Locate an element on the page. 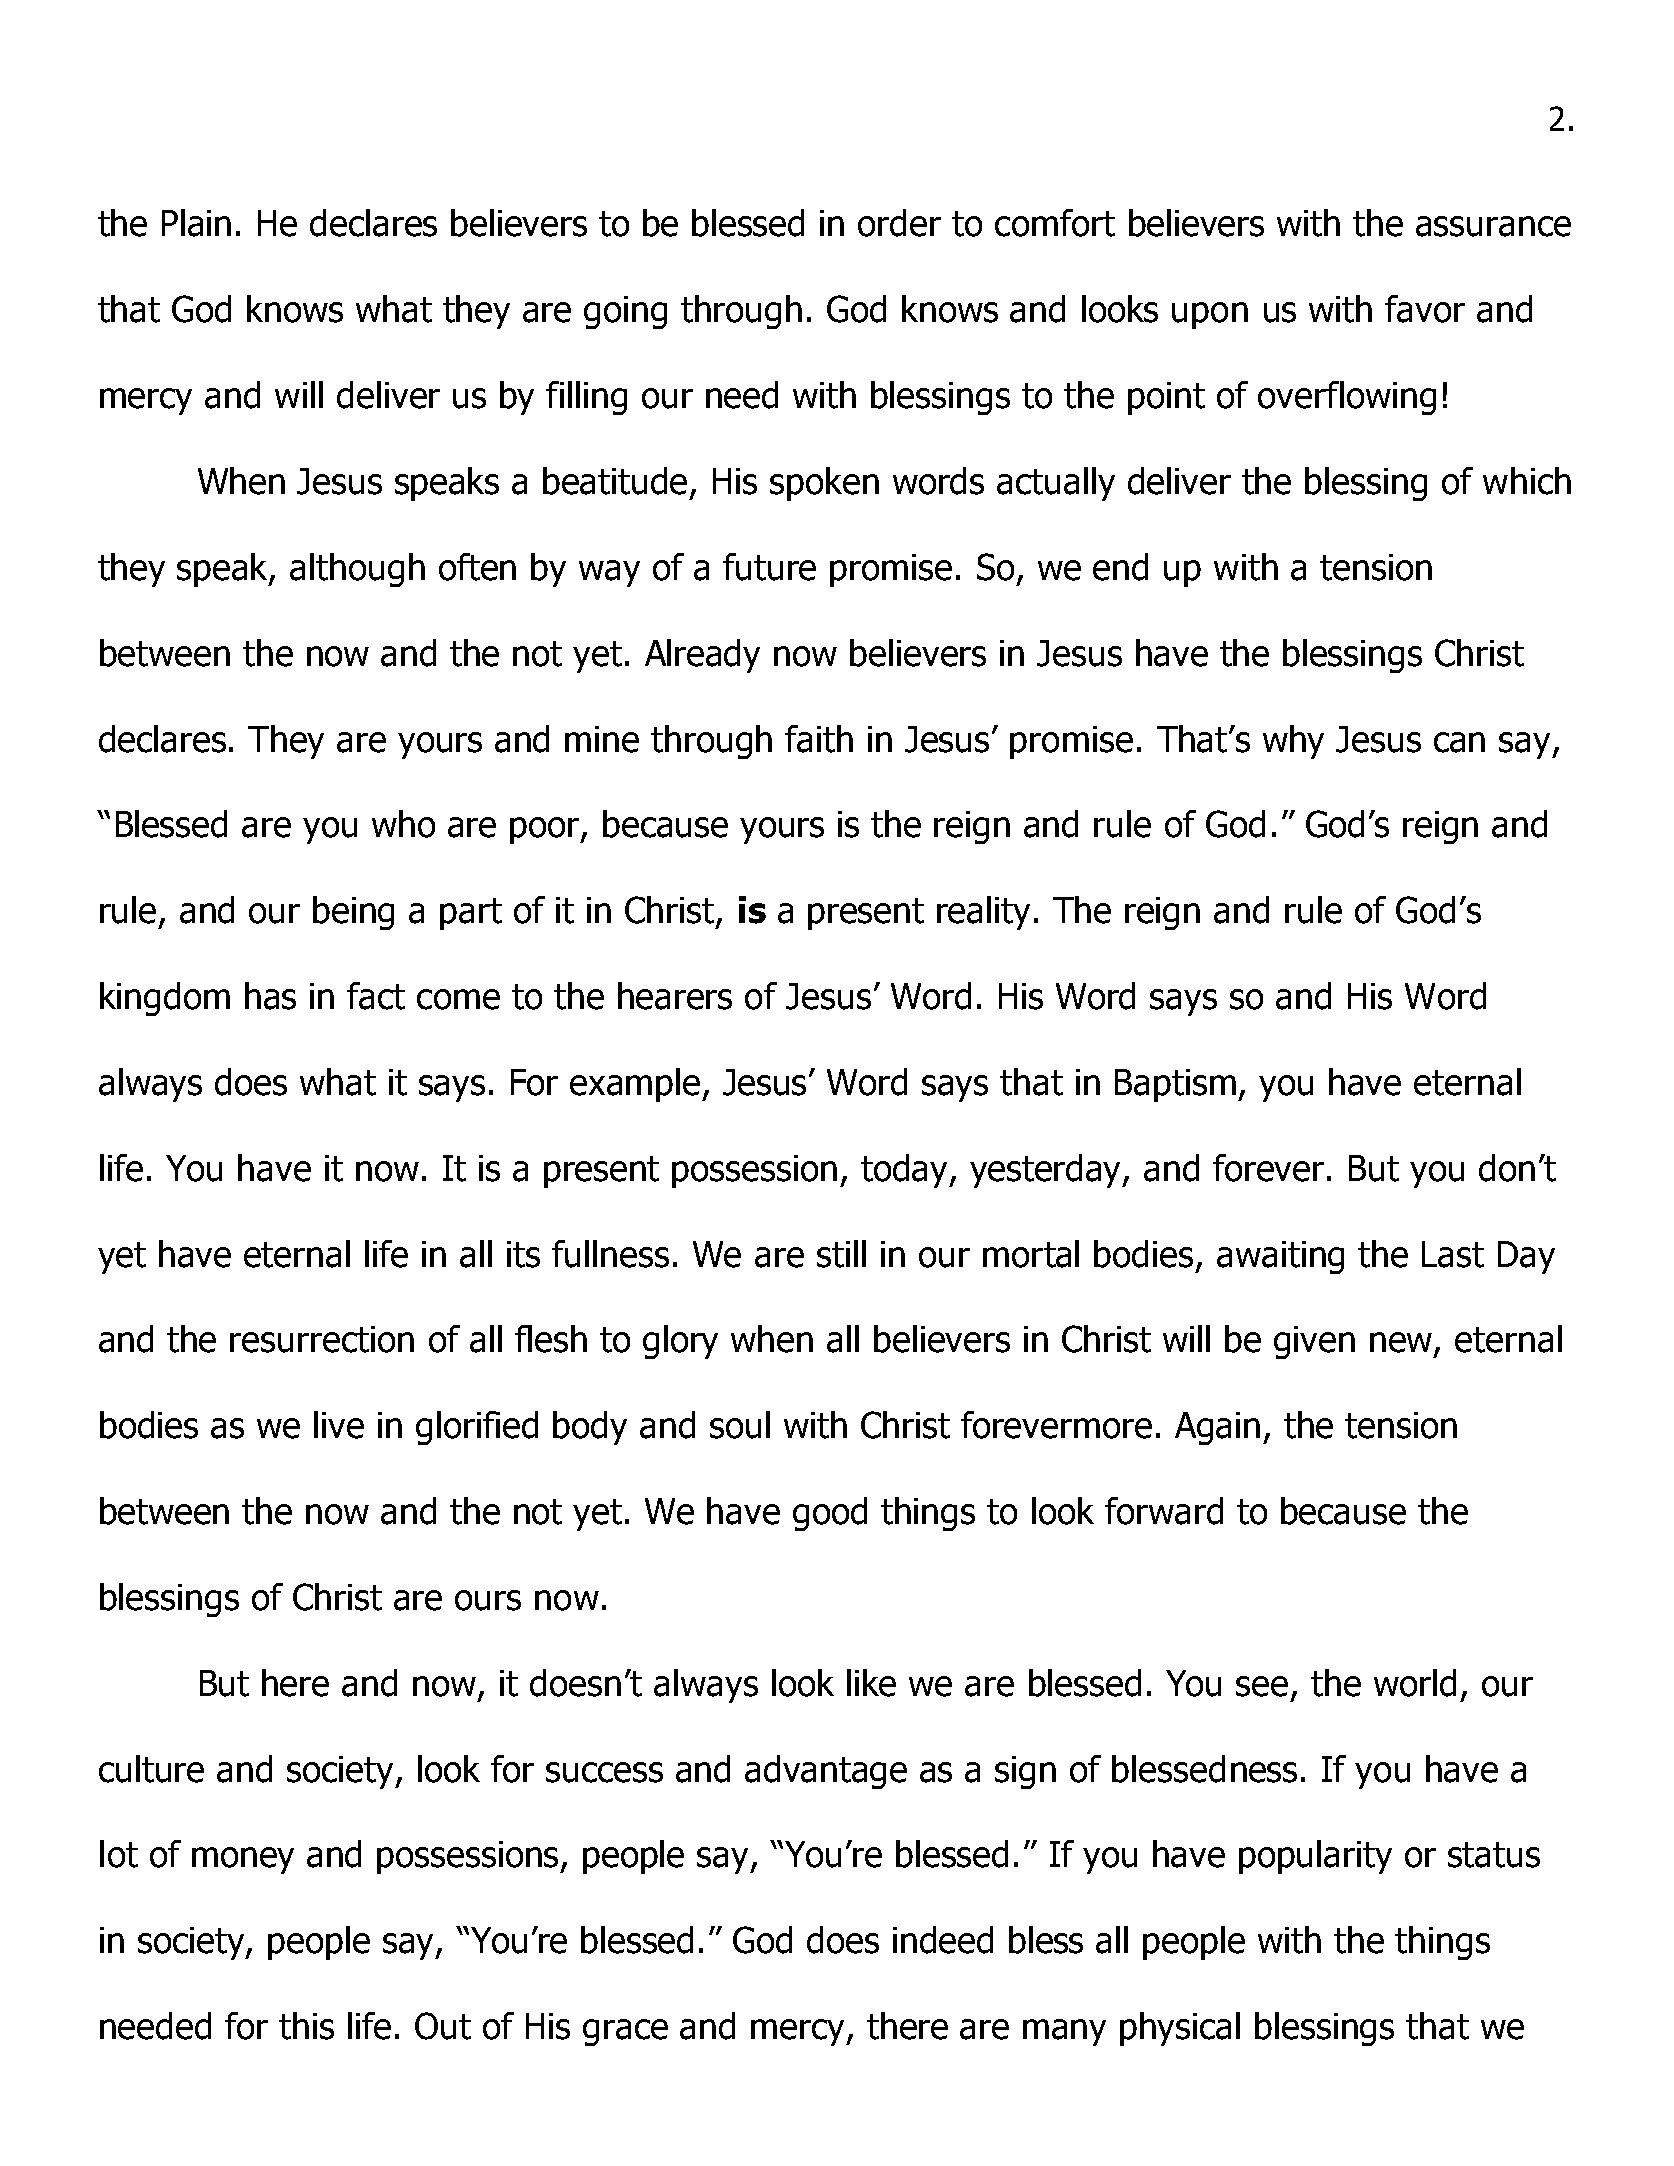 Image resolution: width=1674 pixels, height=2166 pixels. good is located at coordinates (830, 1514).
